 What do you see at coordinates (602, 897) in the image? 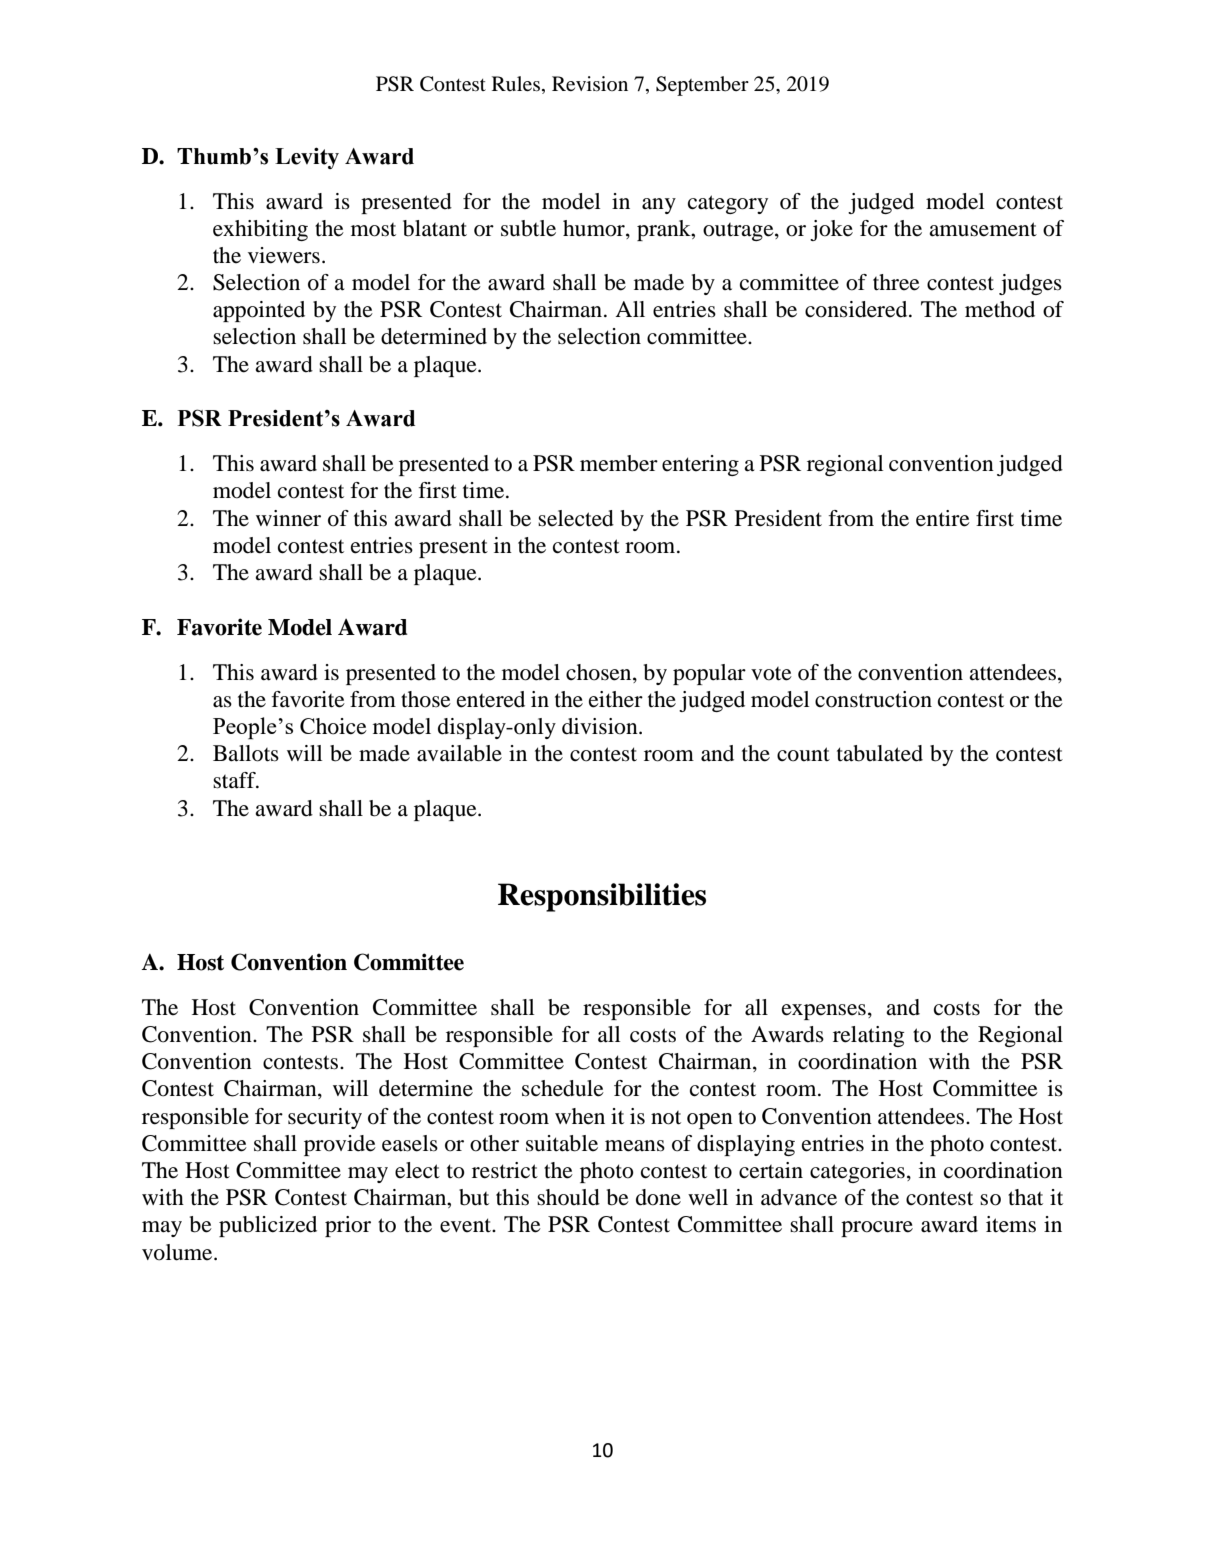
I see `Responsibilities` at bounding box center [602, 897].
